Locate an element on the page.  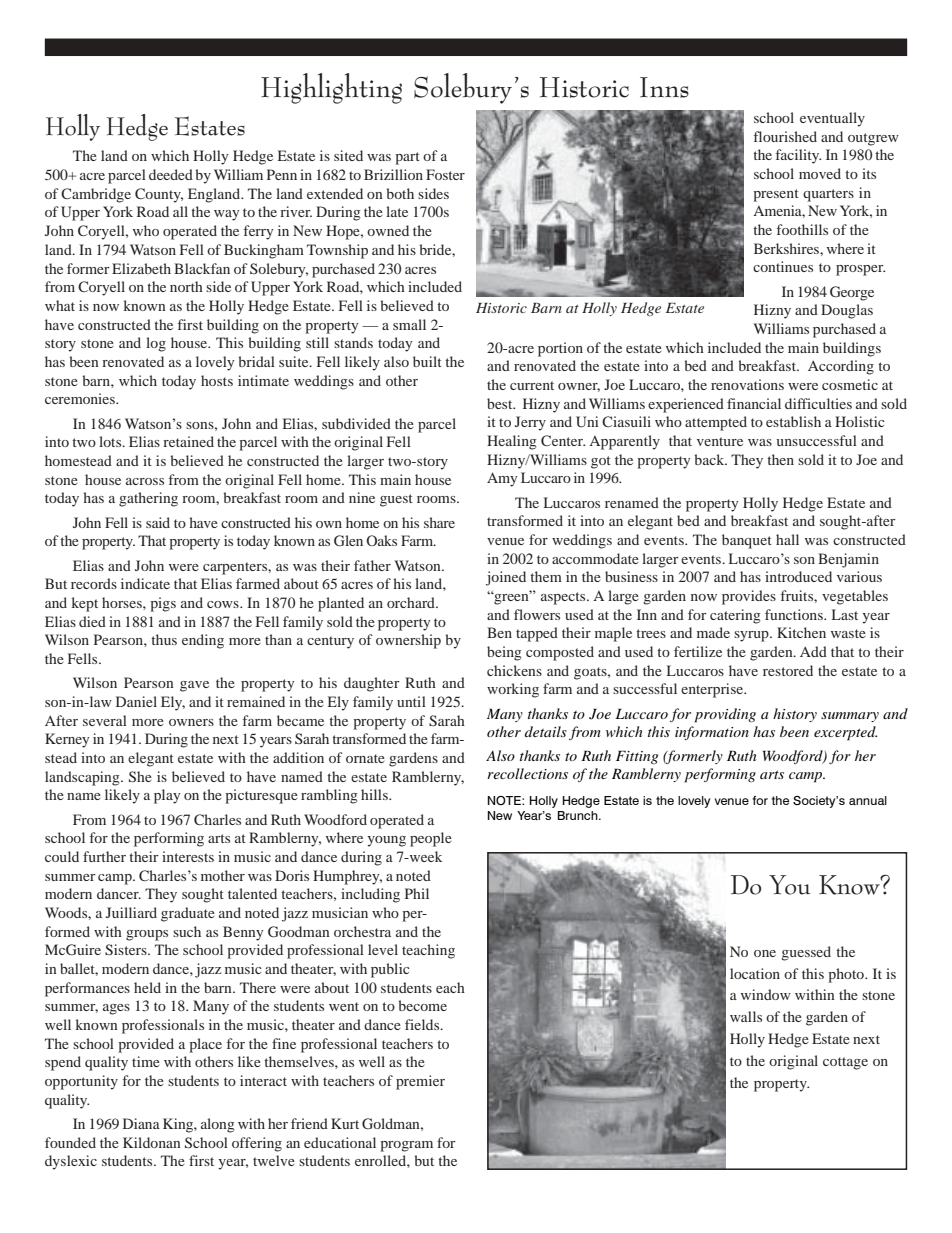
Cambridge is located at coordinates (96, 195).
